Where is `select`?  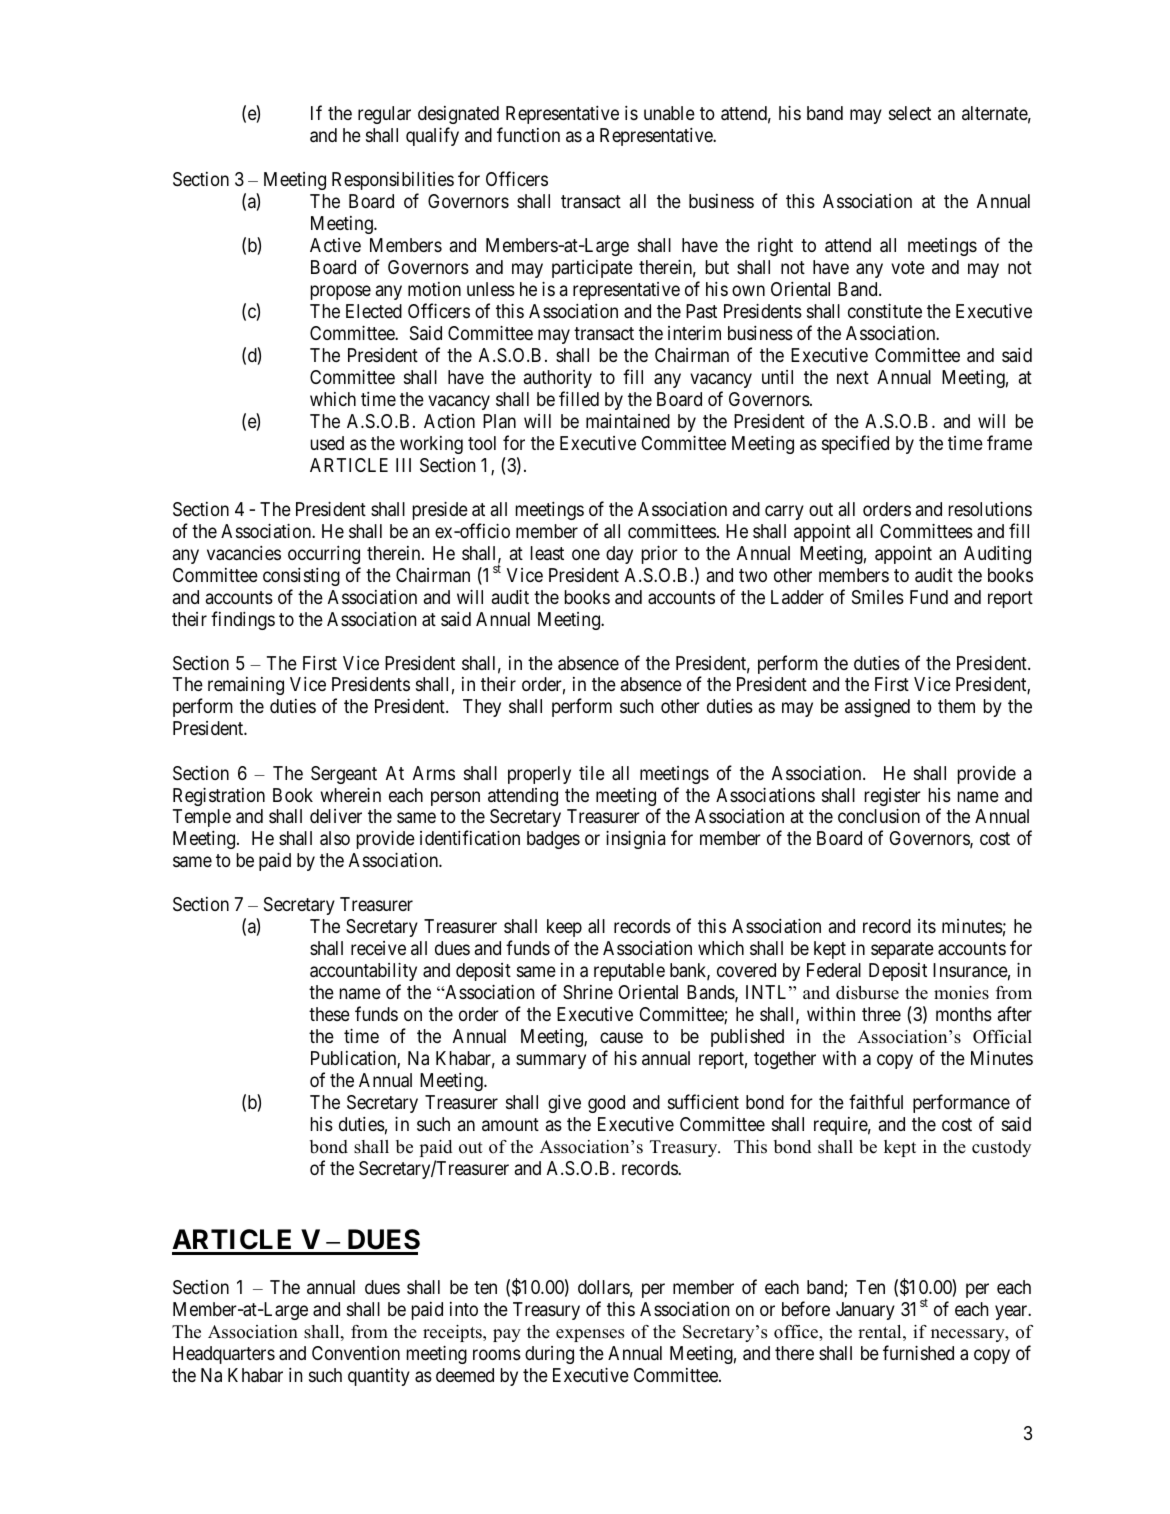
select is located at coordinates (910, 113).
